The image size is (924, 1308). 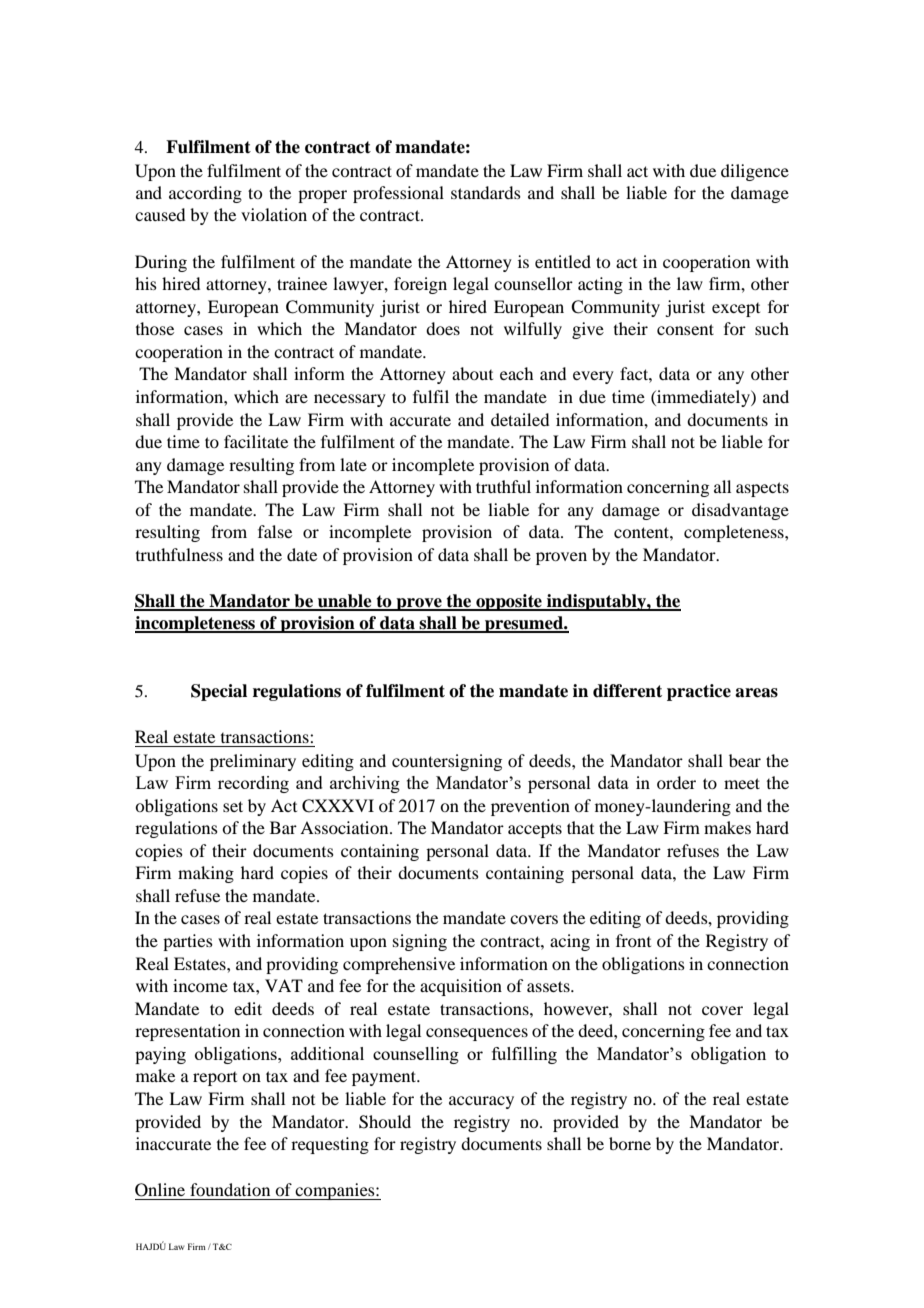 I want to click on accepts, so click(x=535, y=830).
